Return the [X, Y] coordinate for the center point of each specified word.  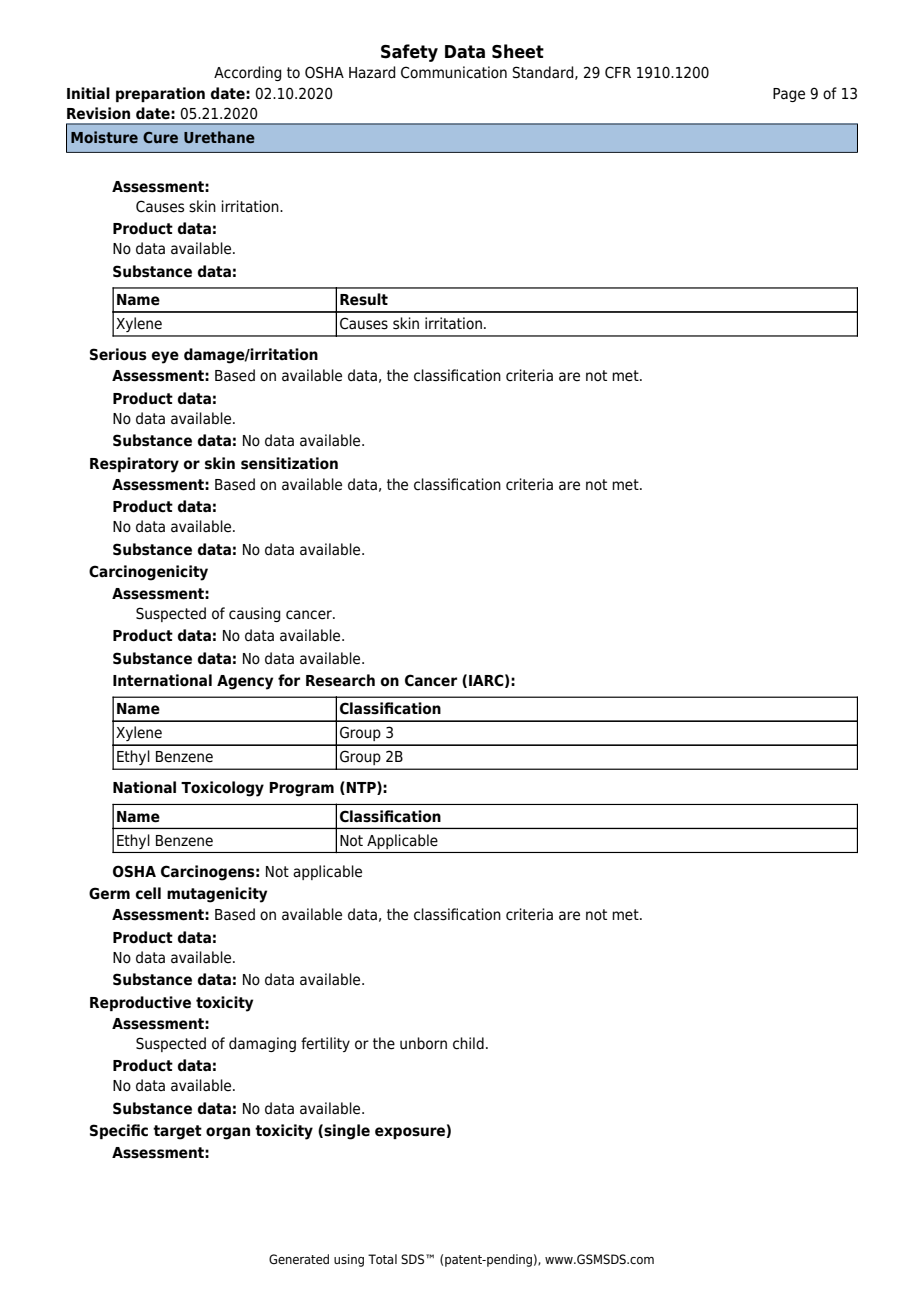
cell [148, 893]
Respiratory [134, 465]
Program [301, 789]
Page [789, 95]
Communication [454, 72]
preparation [160, 94]
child [468, 1043]
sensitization [289, 463]
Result [364, 299]
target [177, 1132]
